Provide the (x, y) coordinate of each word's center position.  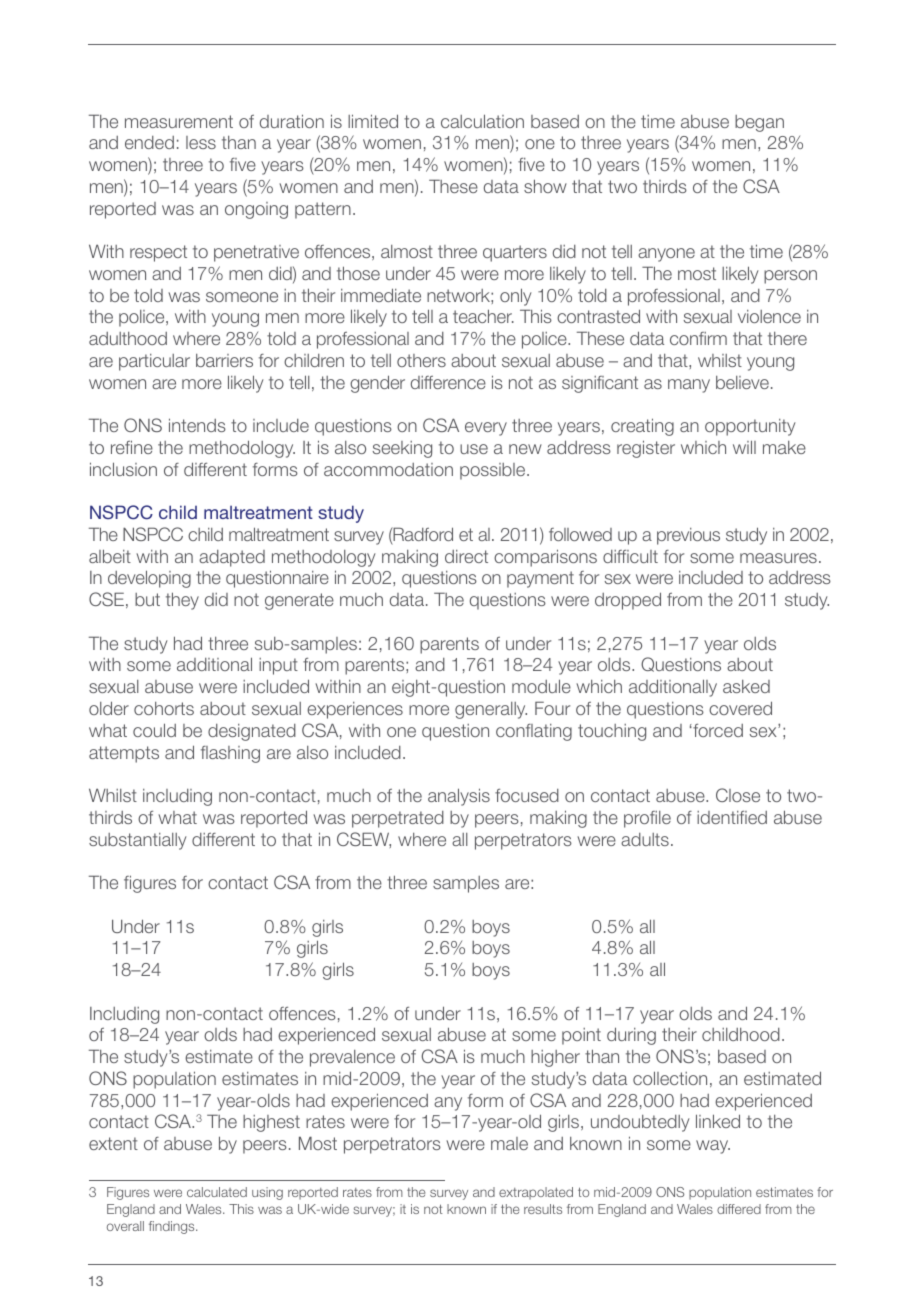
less (201, 142)
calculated (217, 1192)
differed (739, 1209)
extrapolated (536, 1193)
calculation (482, 121)
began (759, 123)
